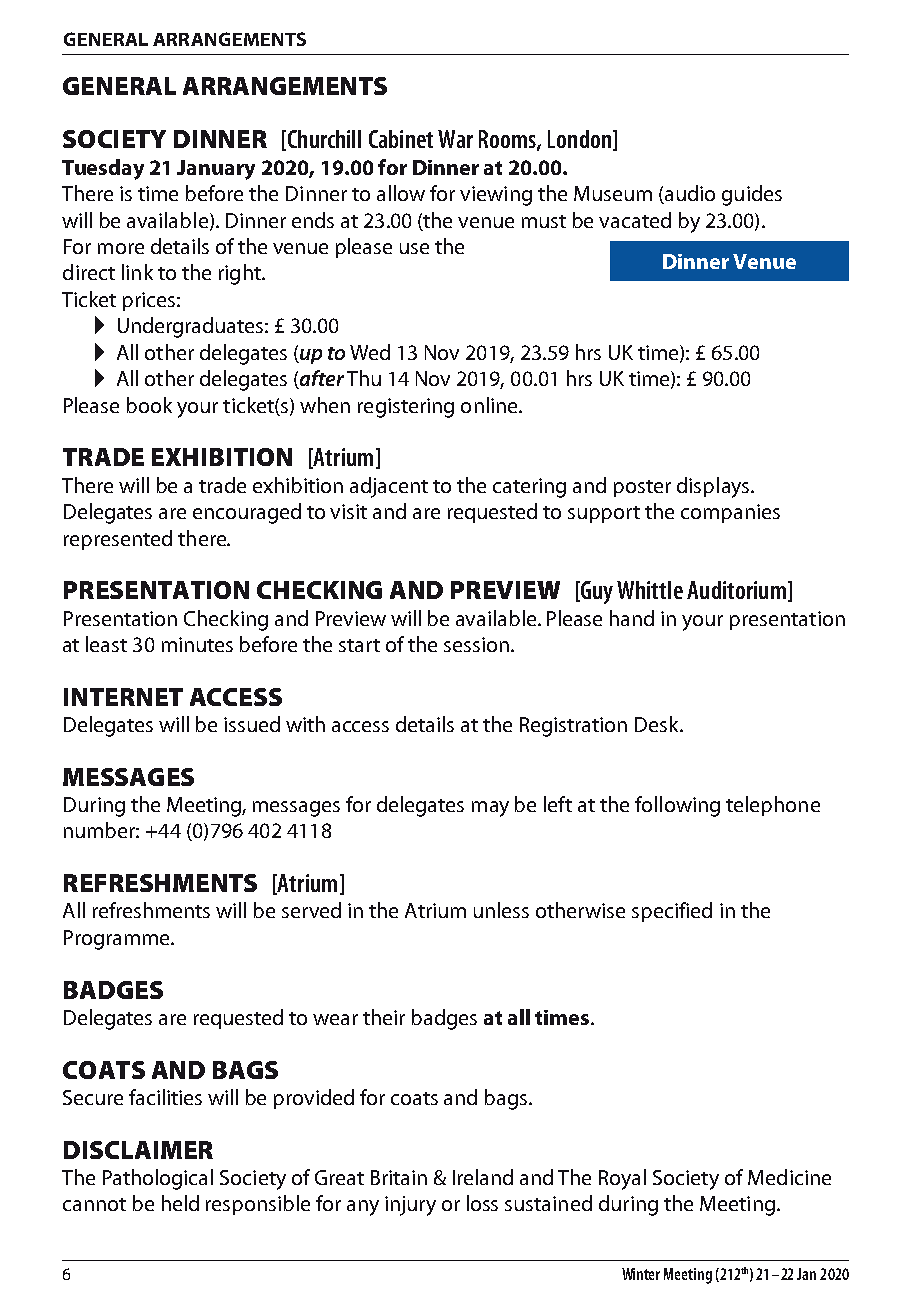 The width and height of the screenshot is (924, 1311). I want to click on held, so click(180, 1203).
